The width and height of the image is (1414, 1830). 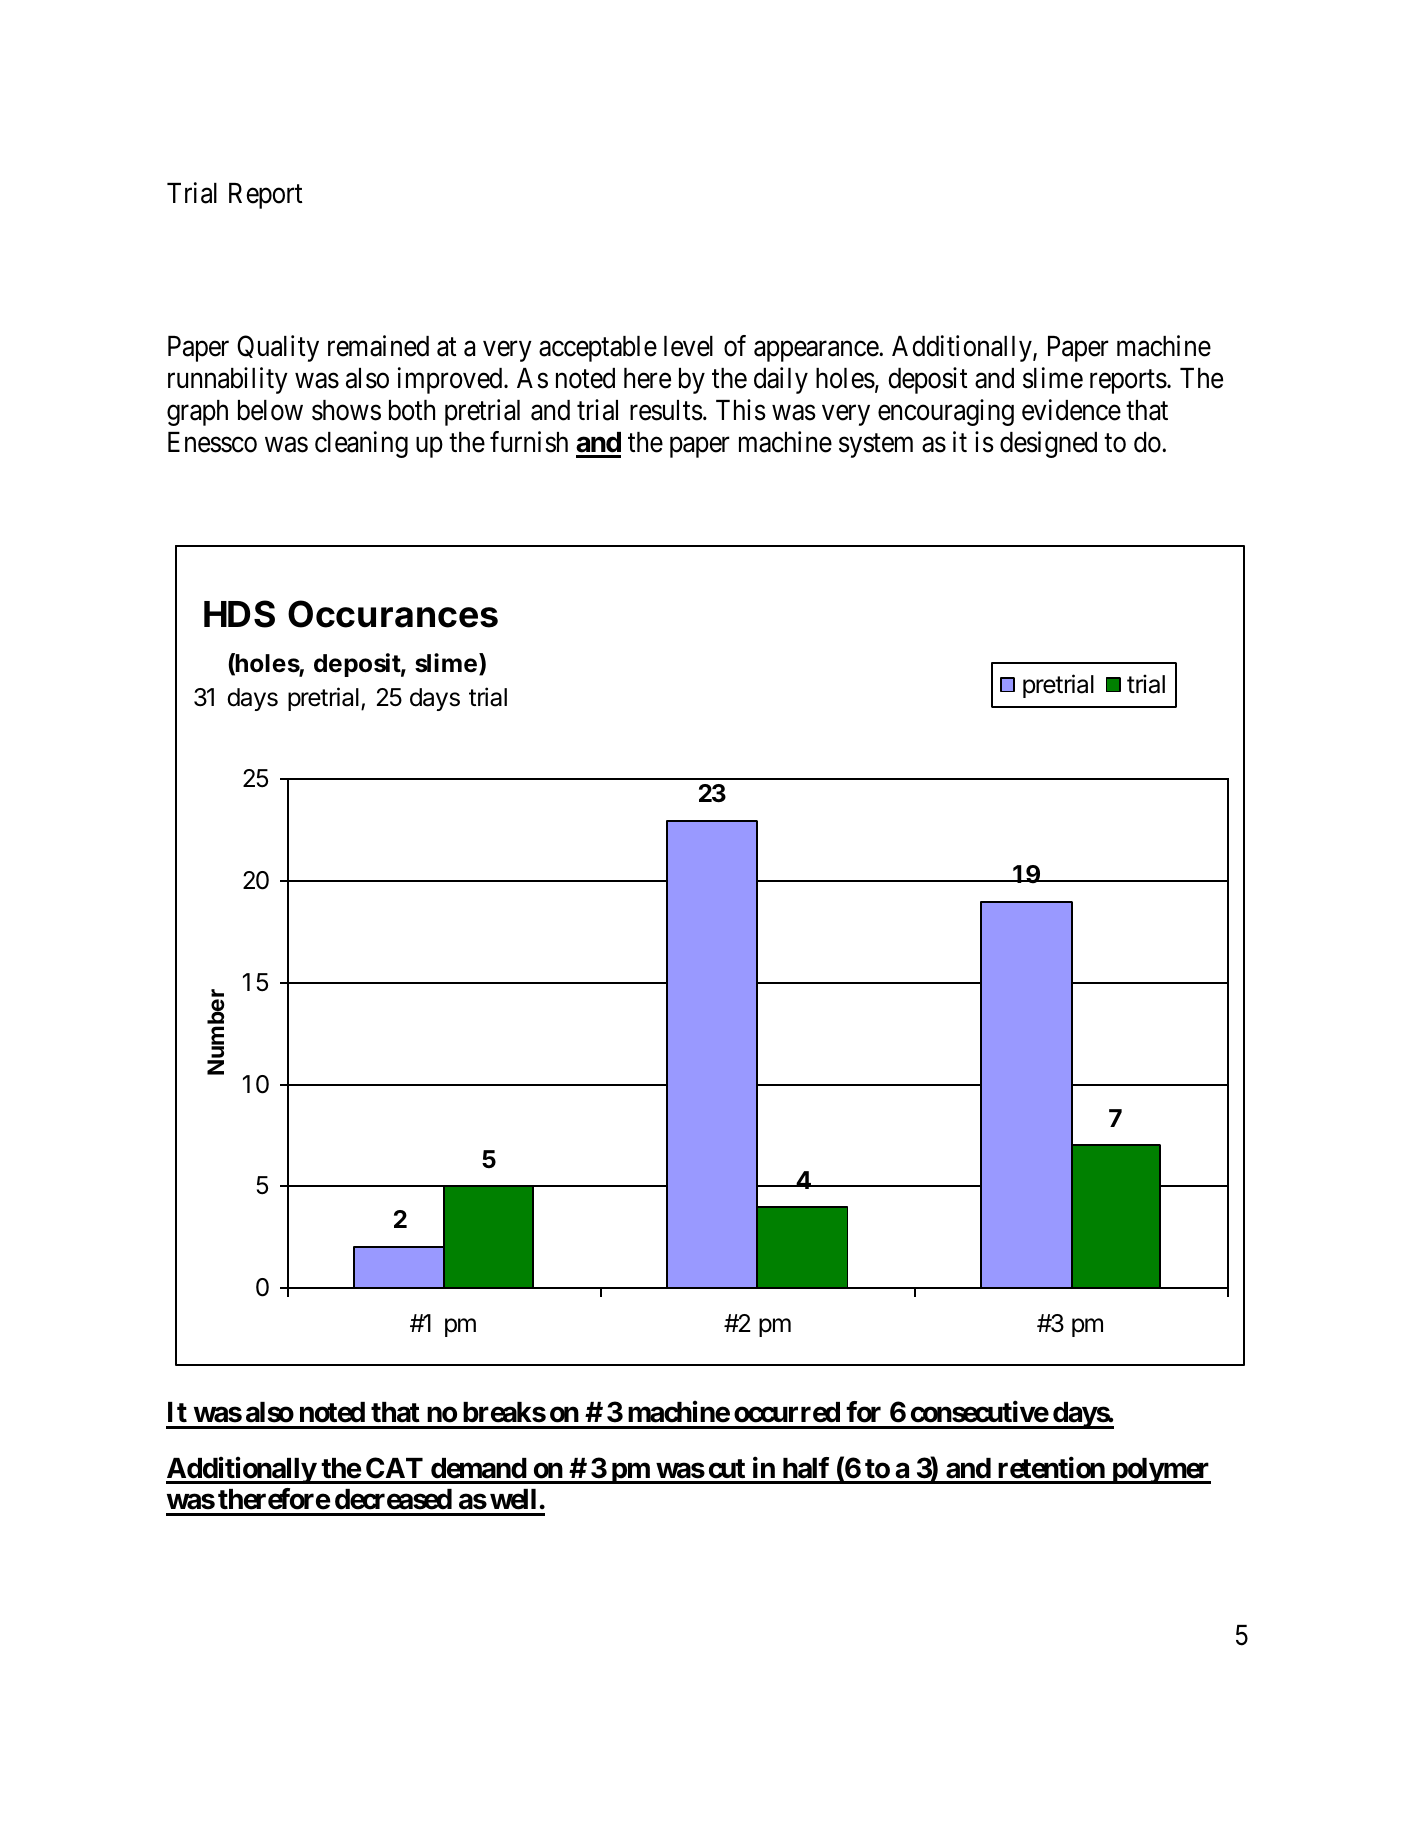 What do you see at coordinates (393, 614) in the image?
I see `Occurances` at bounding box center [393, 614].
